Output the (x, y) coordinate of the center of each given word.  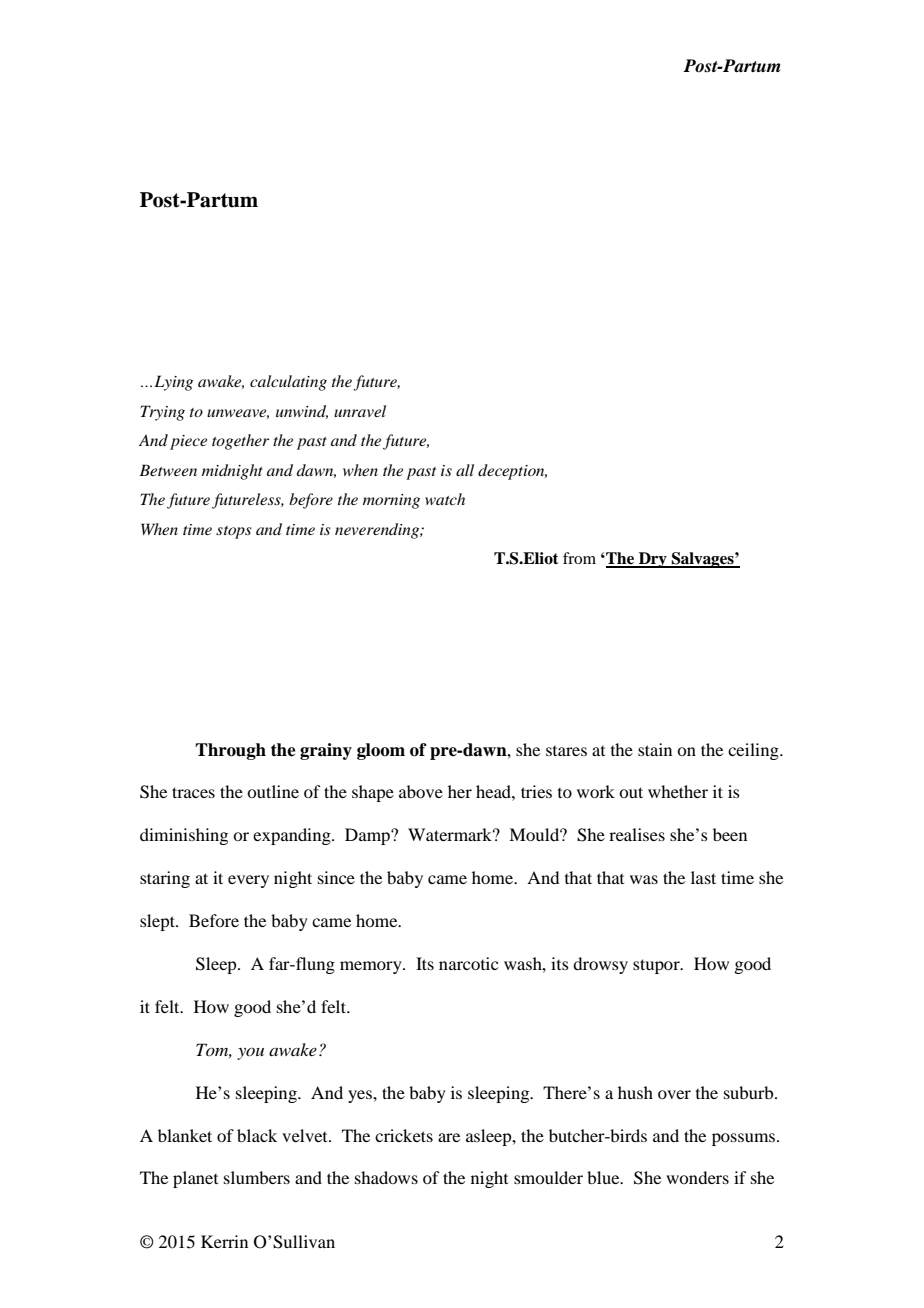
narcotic (468, 963)
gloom (381, 751)
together (240, 442)
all (465, 470)
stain (655, 749)
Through (230, 751)
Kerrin (224, 1241)
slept (158, 922)
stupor (657, 966)
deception (512, 472)
